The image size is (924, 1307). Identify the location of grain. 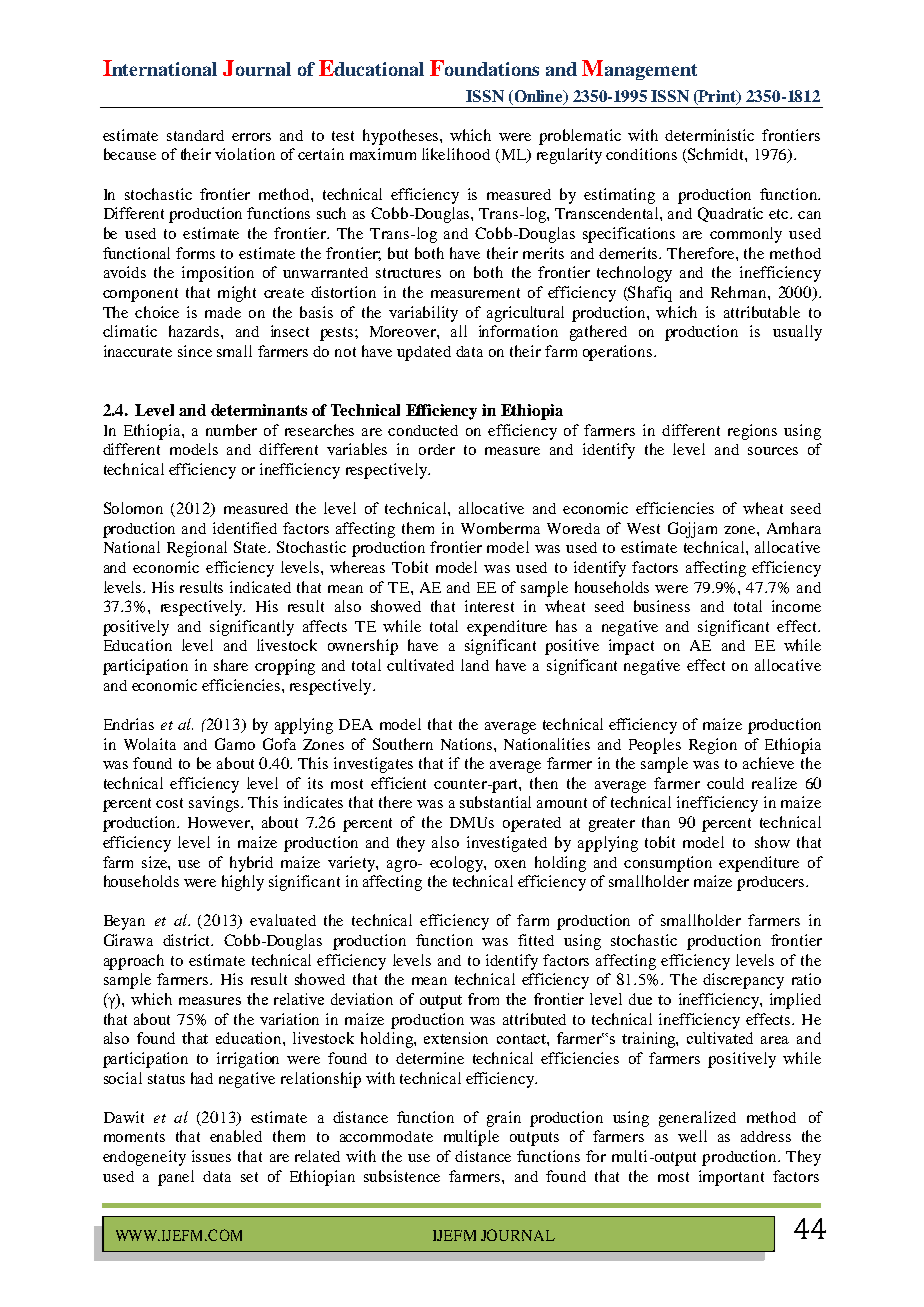
(504, 1119).
